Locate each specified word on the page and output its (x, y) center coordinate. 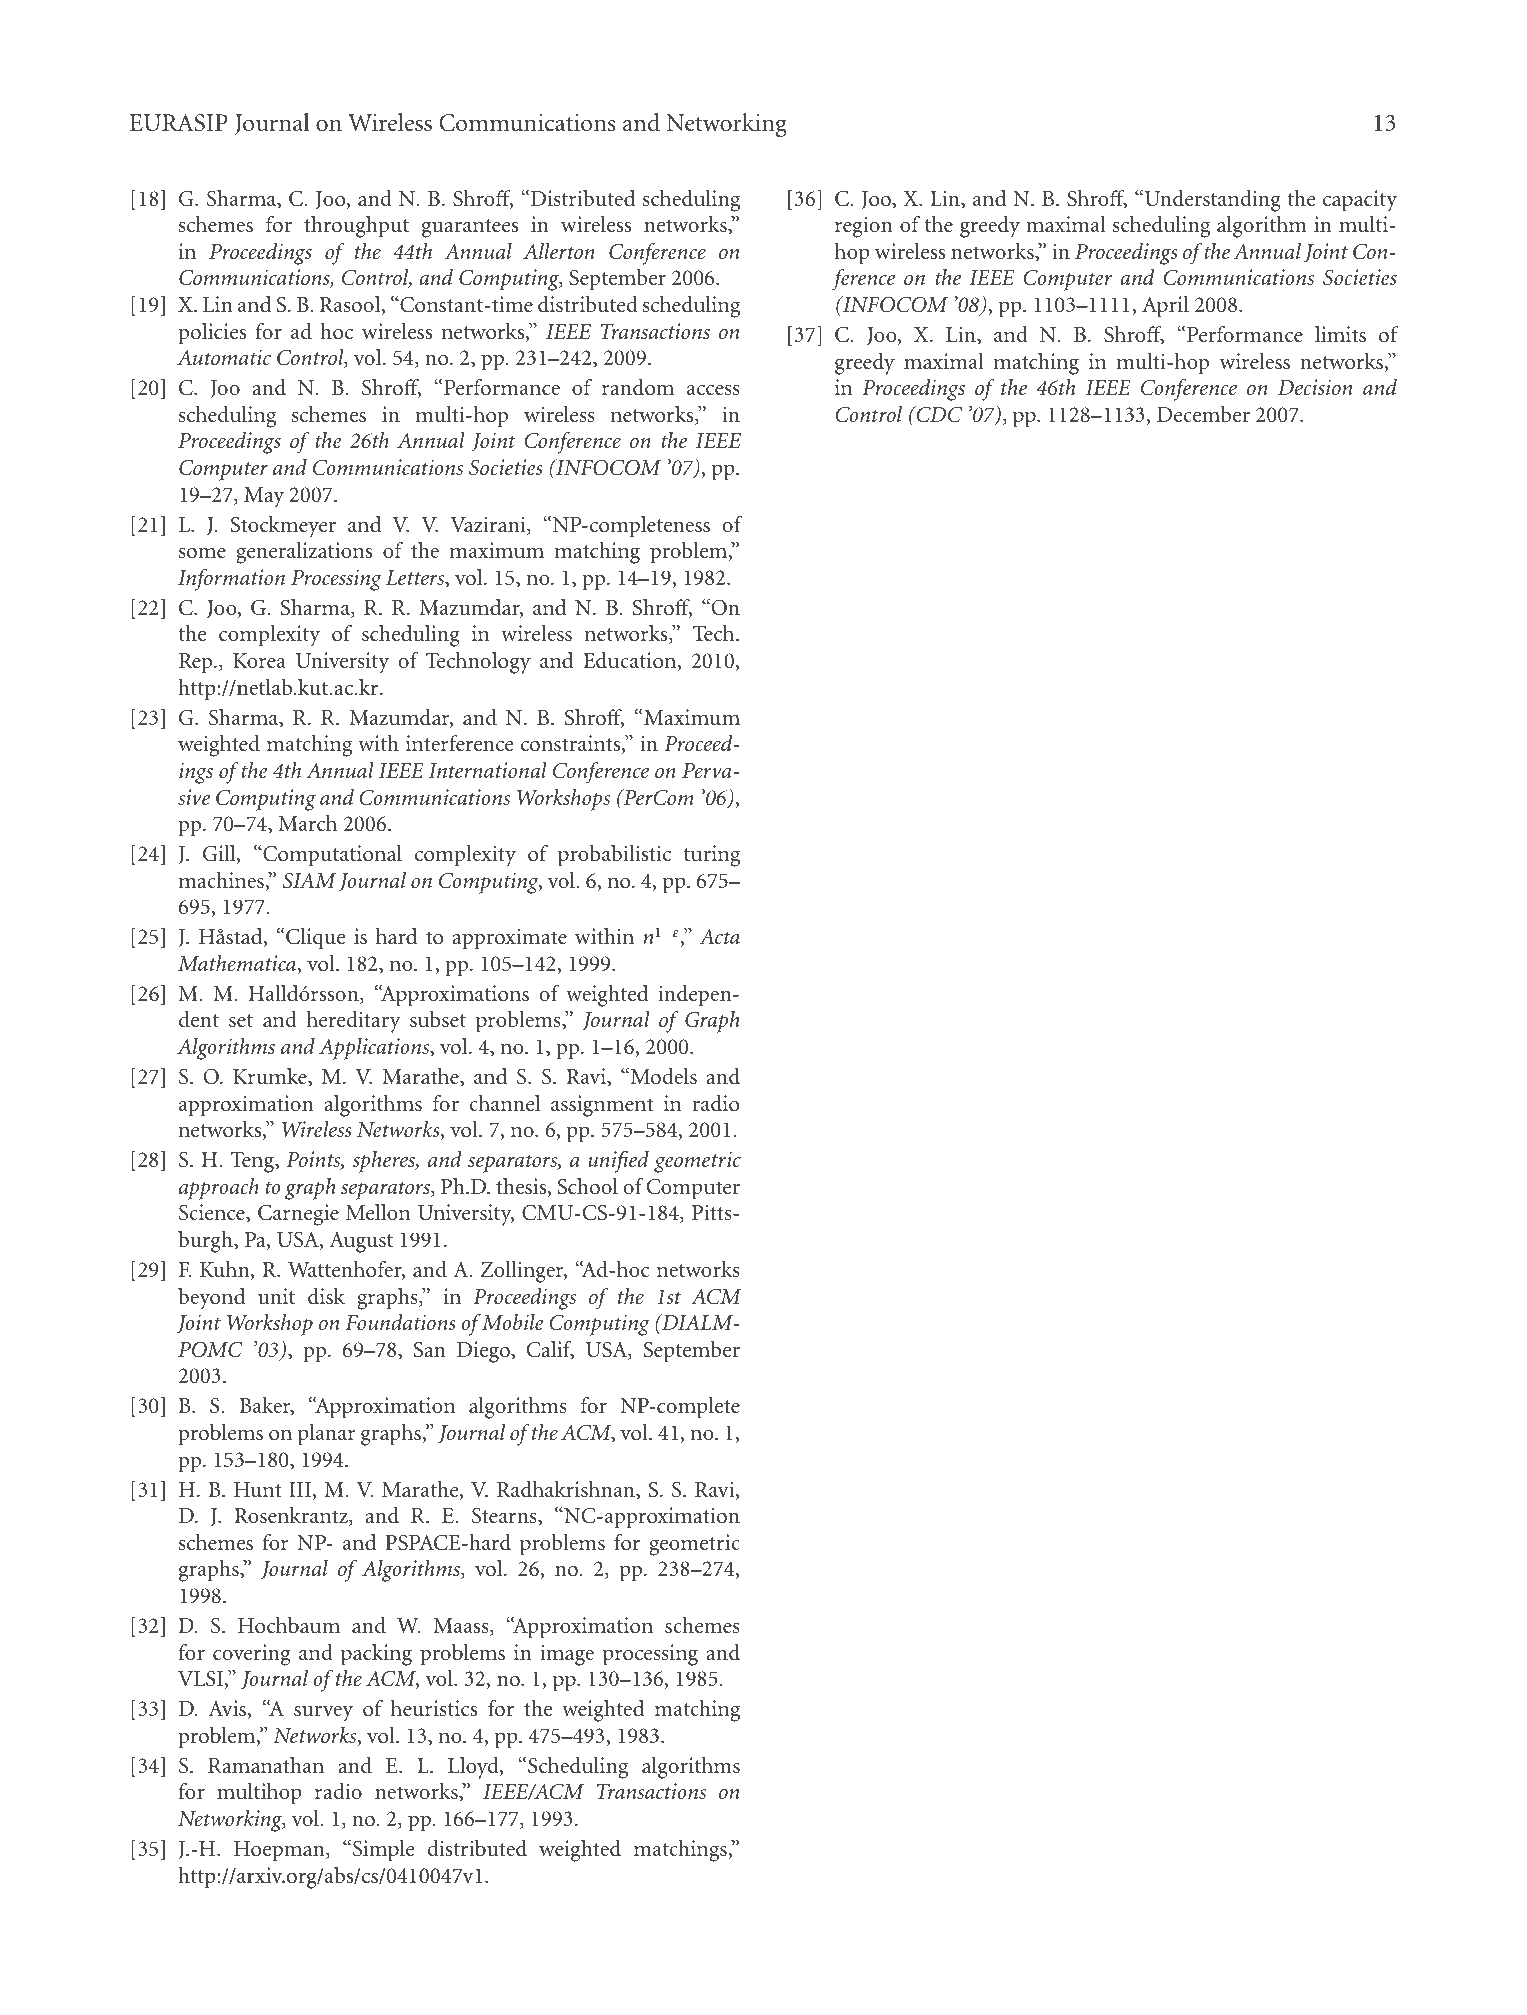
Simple (382, 1851)
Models (662, 1076)
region (864, 227)
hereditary (354, 1022)
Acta (720, 937)
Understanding (1211, 201)
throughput (356, 227)
